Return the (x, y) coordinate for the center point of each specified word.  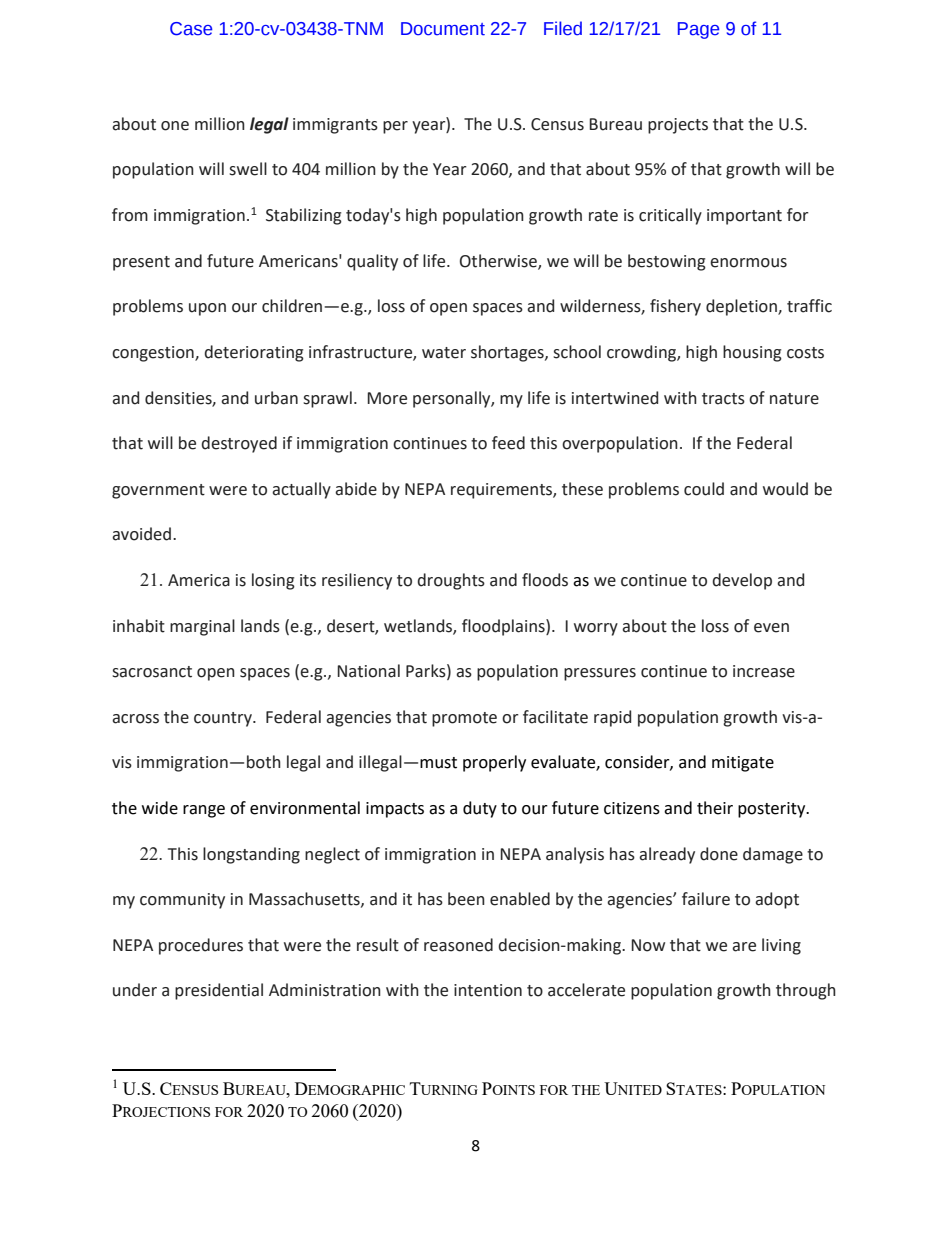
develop (742, 581)
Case (191, 29)
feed (508, 443)
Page (698, 30)
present (141, 263)
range (204, 811)
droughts (451, 581)
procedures (201, 946)
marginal (202, 627)
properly (494, 763)
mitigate (743, 764)
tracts (723, 399)
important (744, 217)
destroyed (239, 444)
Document (443, 29)
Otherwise (499, 261)
